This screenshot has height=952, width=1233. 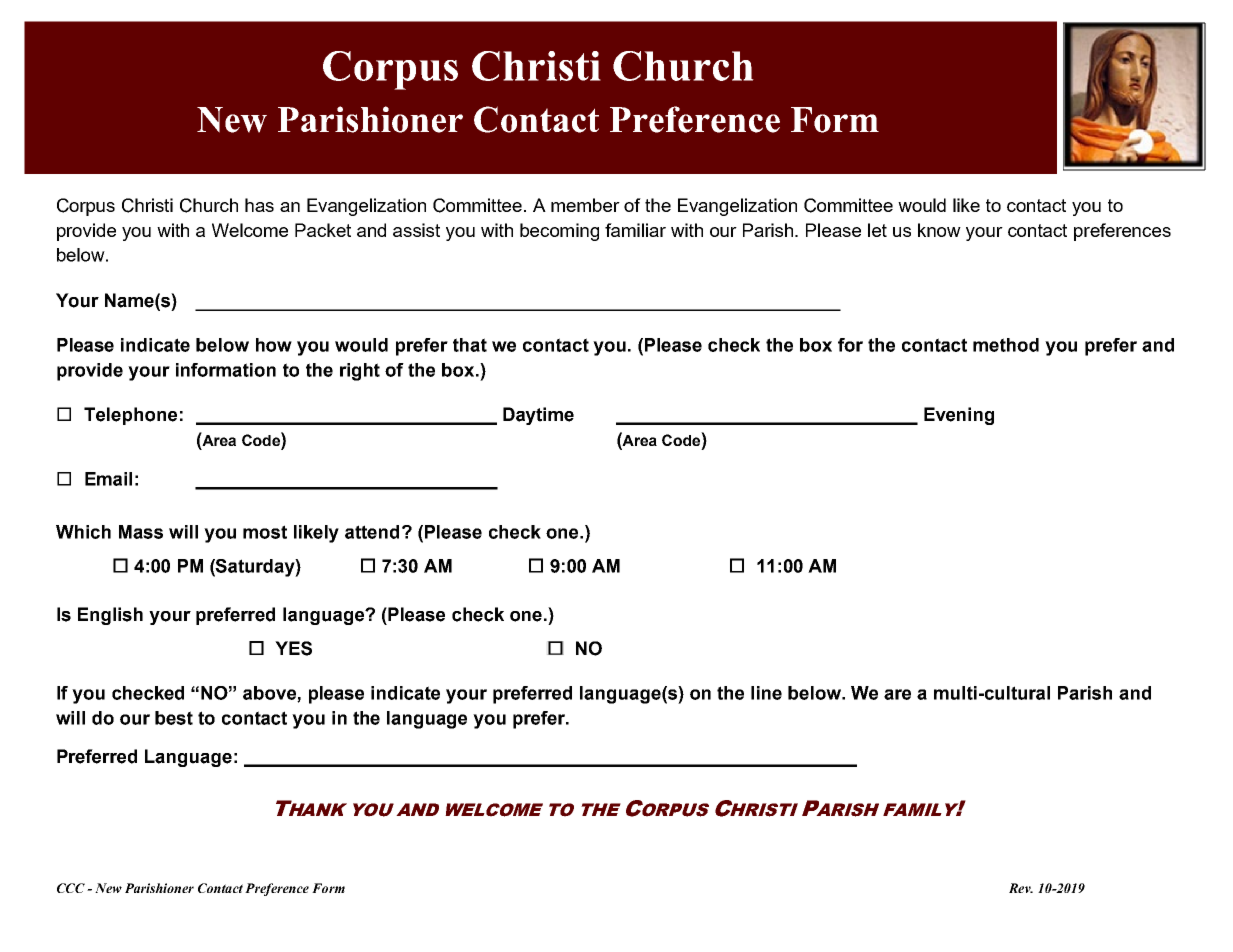 What do you see at coordinates (959, 416) in the screenshot?
I see `Evening` at bounding box center [959, 416].
